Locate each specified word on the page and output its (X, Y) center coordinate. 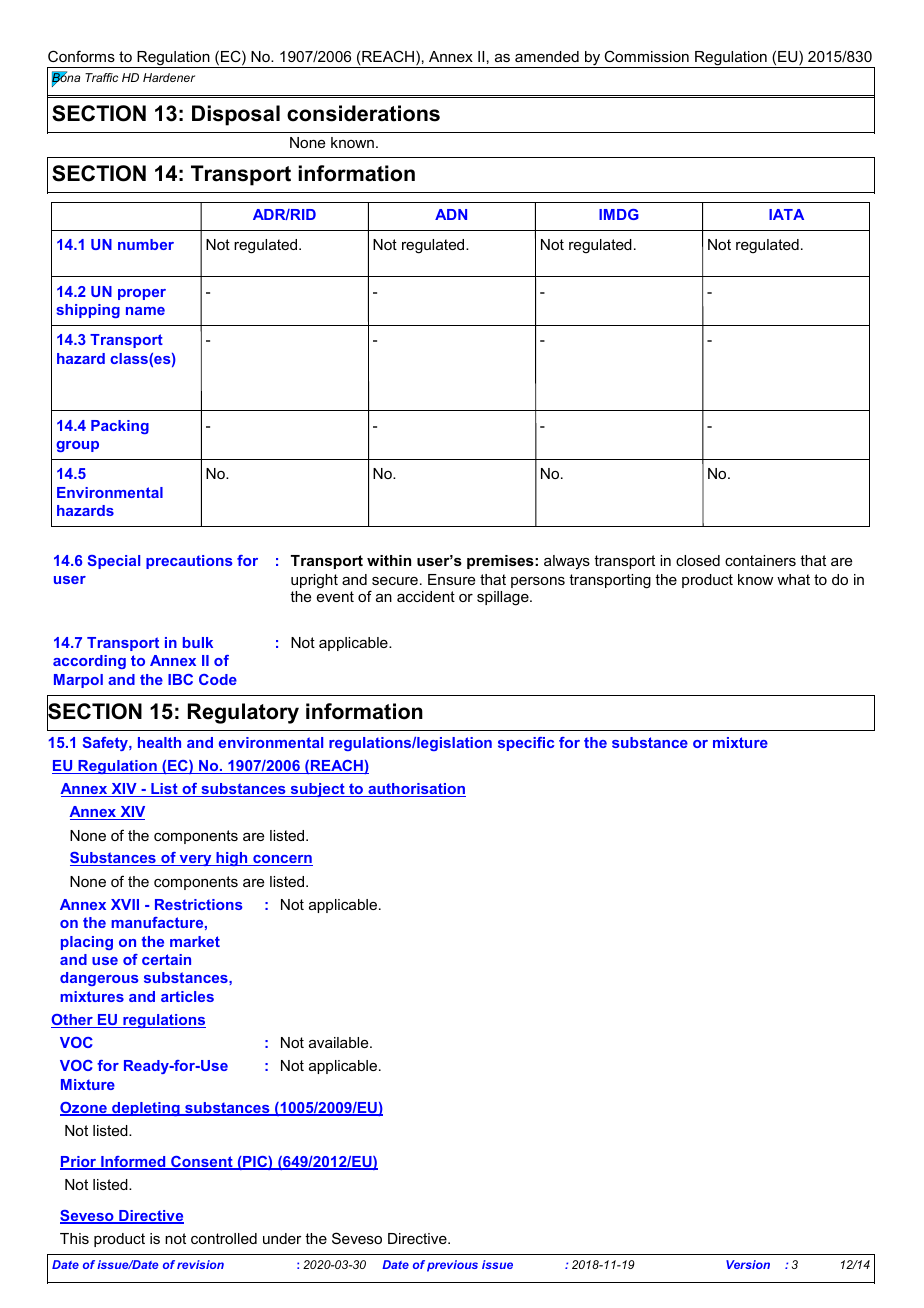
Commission (646, 56)
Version (748, 1264)
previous (452, 1266)
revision (200, 1264)
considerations (363, 113)
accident (426, 596)
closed (698, 560)
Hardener (169, 77)
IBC (180, 679)
